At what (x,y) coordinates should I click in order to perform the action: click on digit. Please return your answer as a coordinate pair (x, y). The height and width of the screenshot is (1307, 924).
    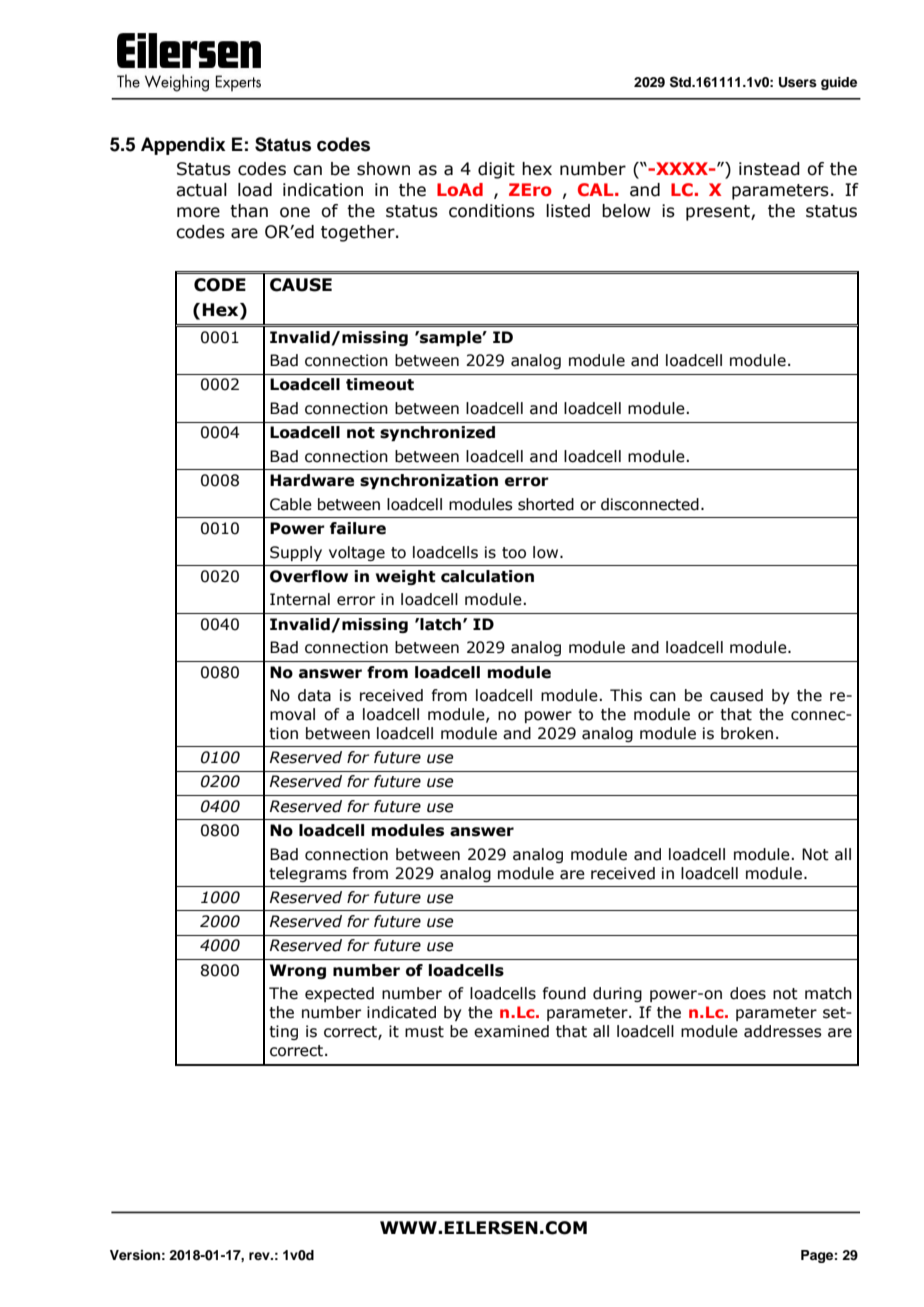
    Looking at the image, I should click on (496, 170).
